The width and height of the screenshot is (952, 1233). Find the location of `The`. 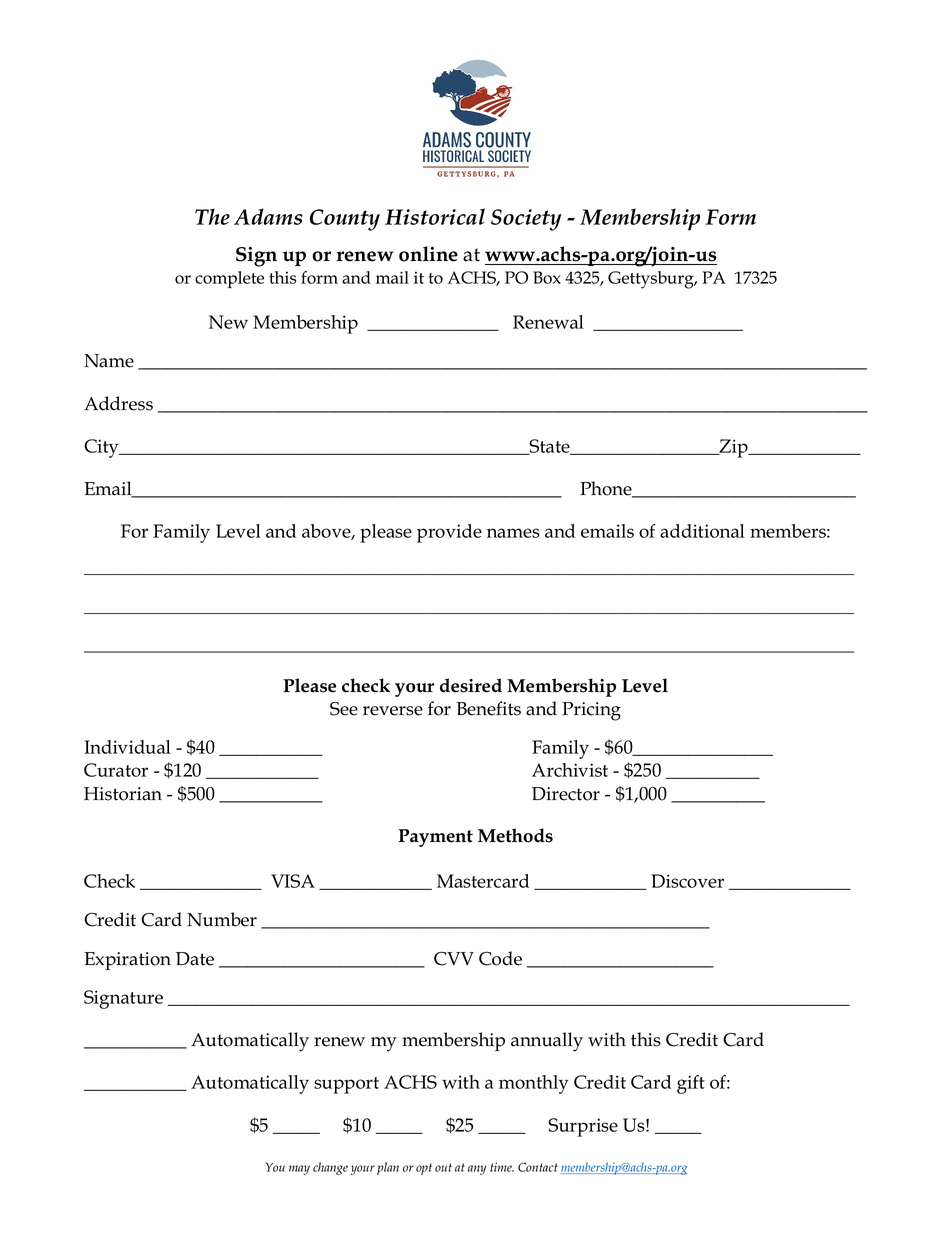

The is located at coordinates (212, 216).
